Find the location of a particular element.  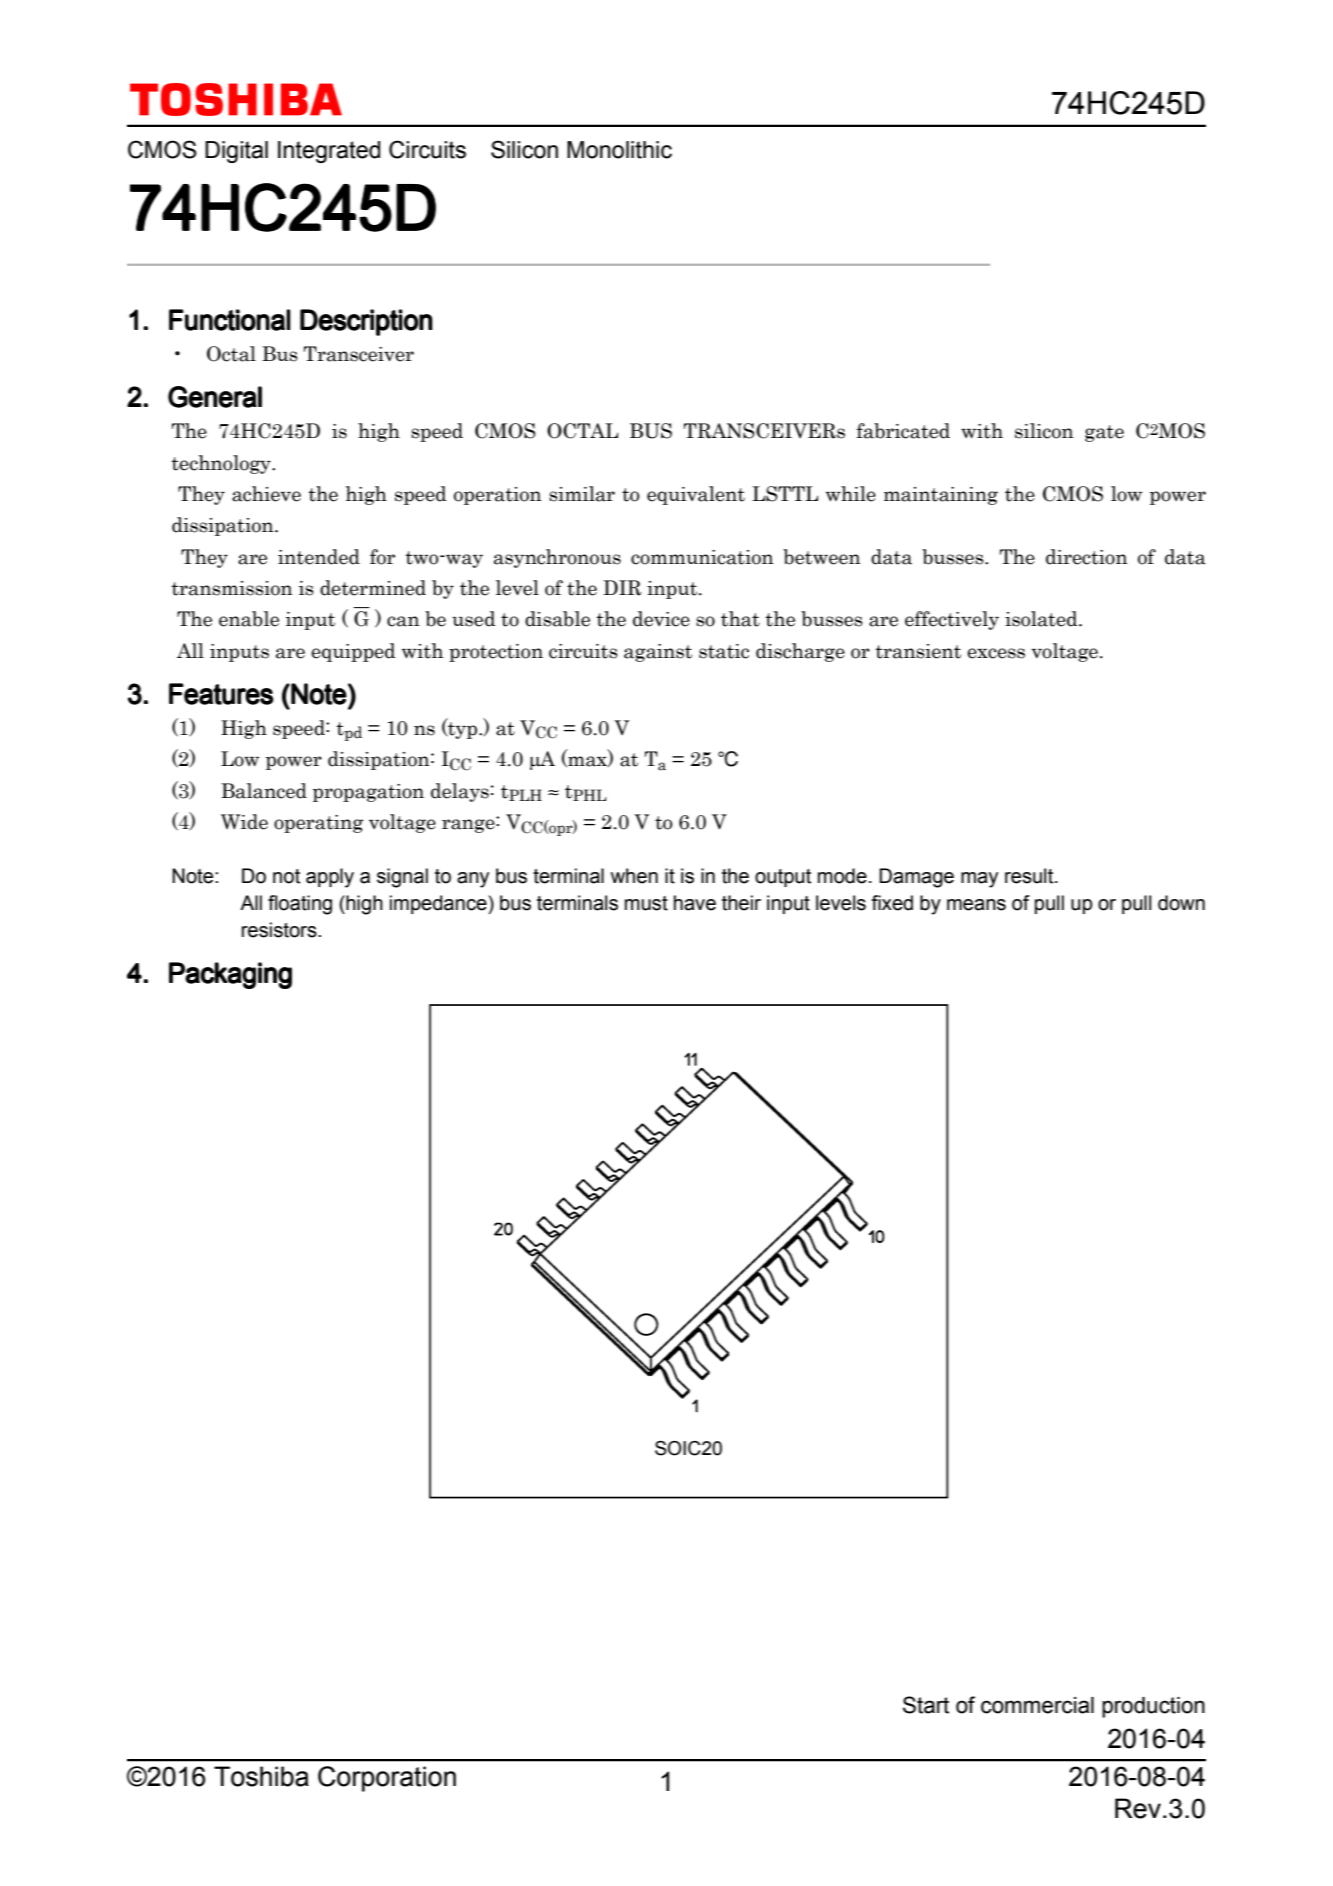

intended is located at coordinates (319, 557).
